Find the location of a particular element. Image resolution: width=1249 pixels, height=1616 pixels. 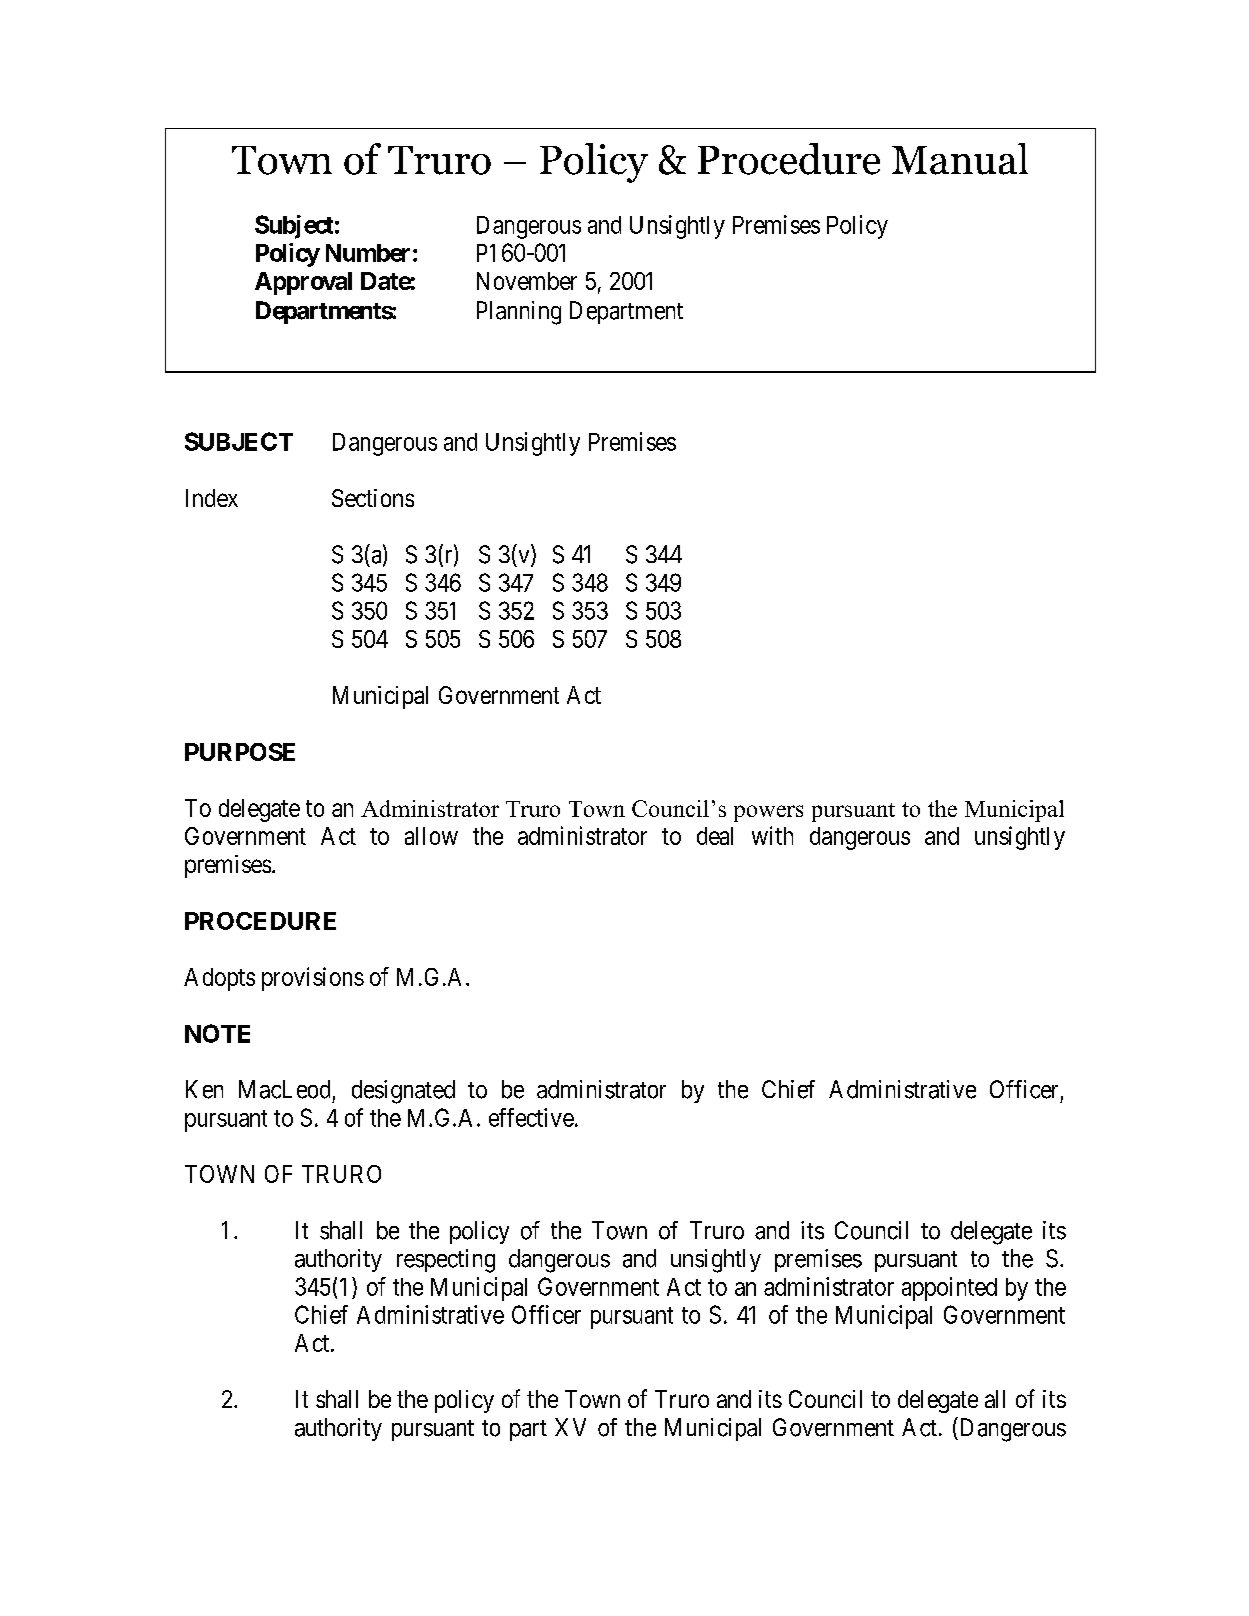

Planning is located at coordinates (519, 313).
